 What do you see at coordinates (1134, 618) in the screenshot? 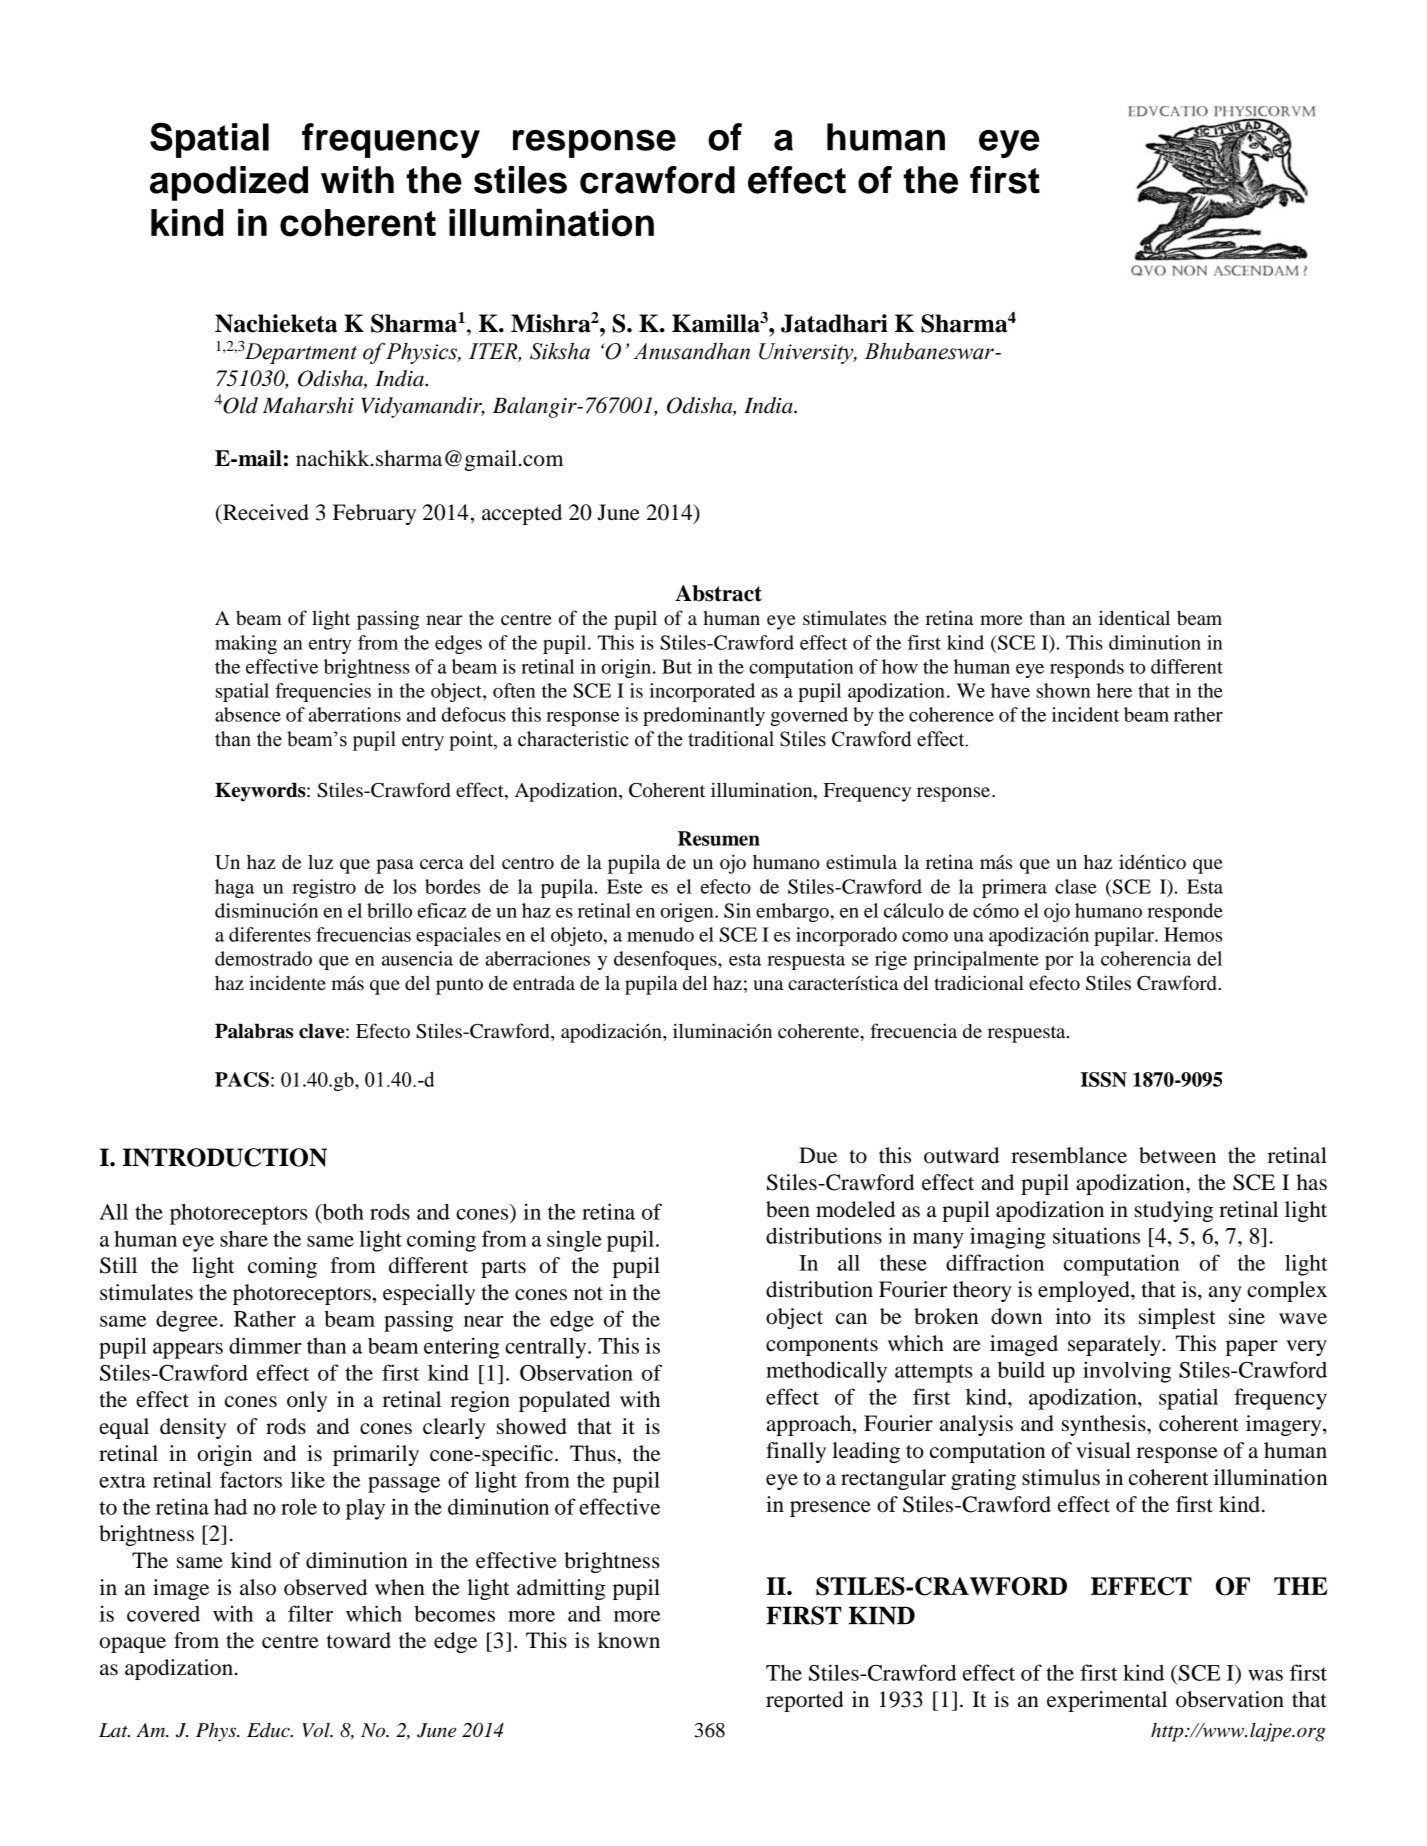
I see `identical` at bounding box center [1134, 618].
